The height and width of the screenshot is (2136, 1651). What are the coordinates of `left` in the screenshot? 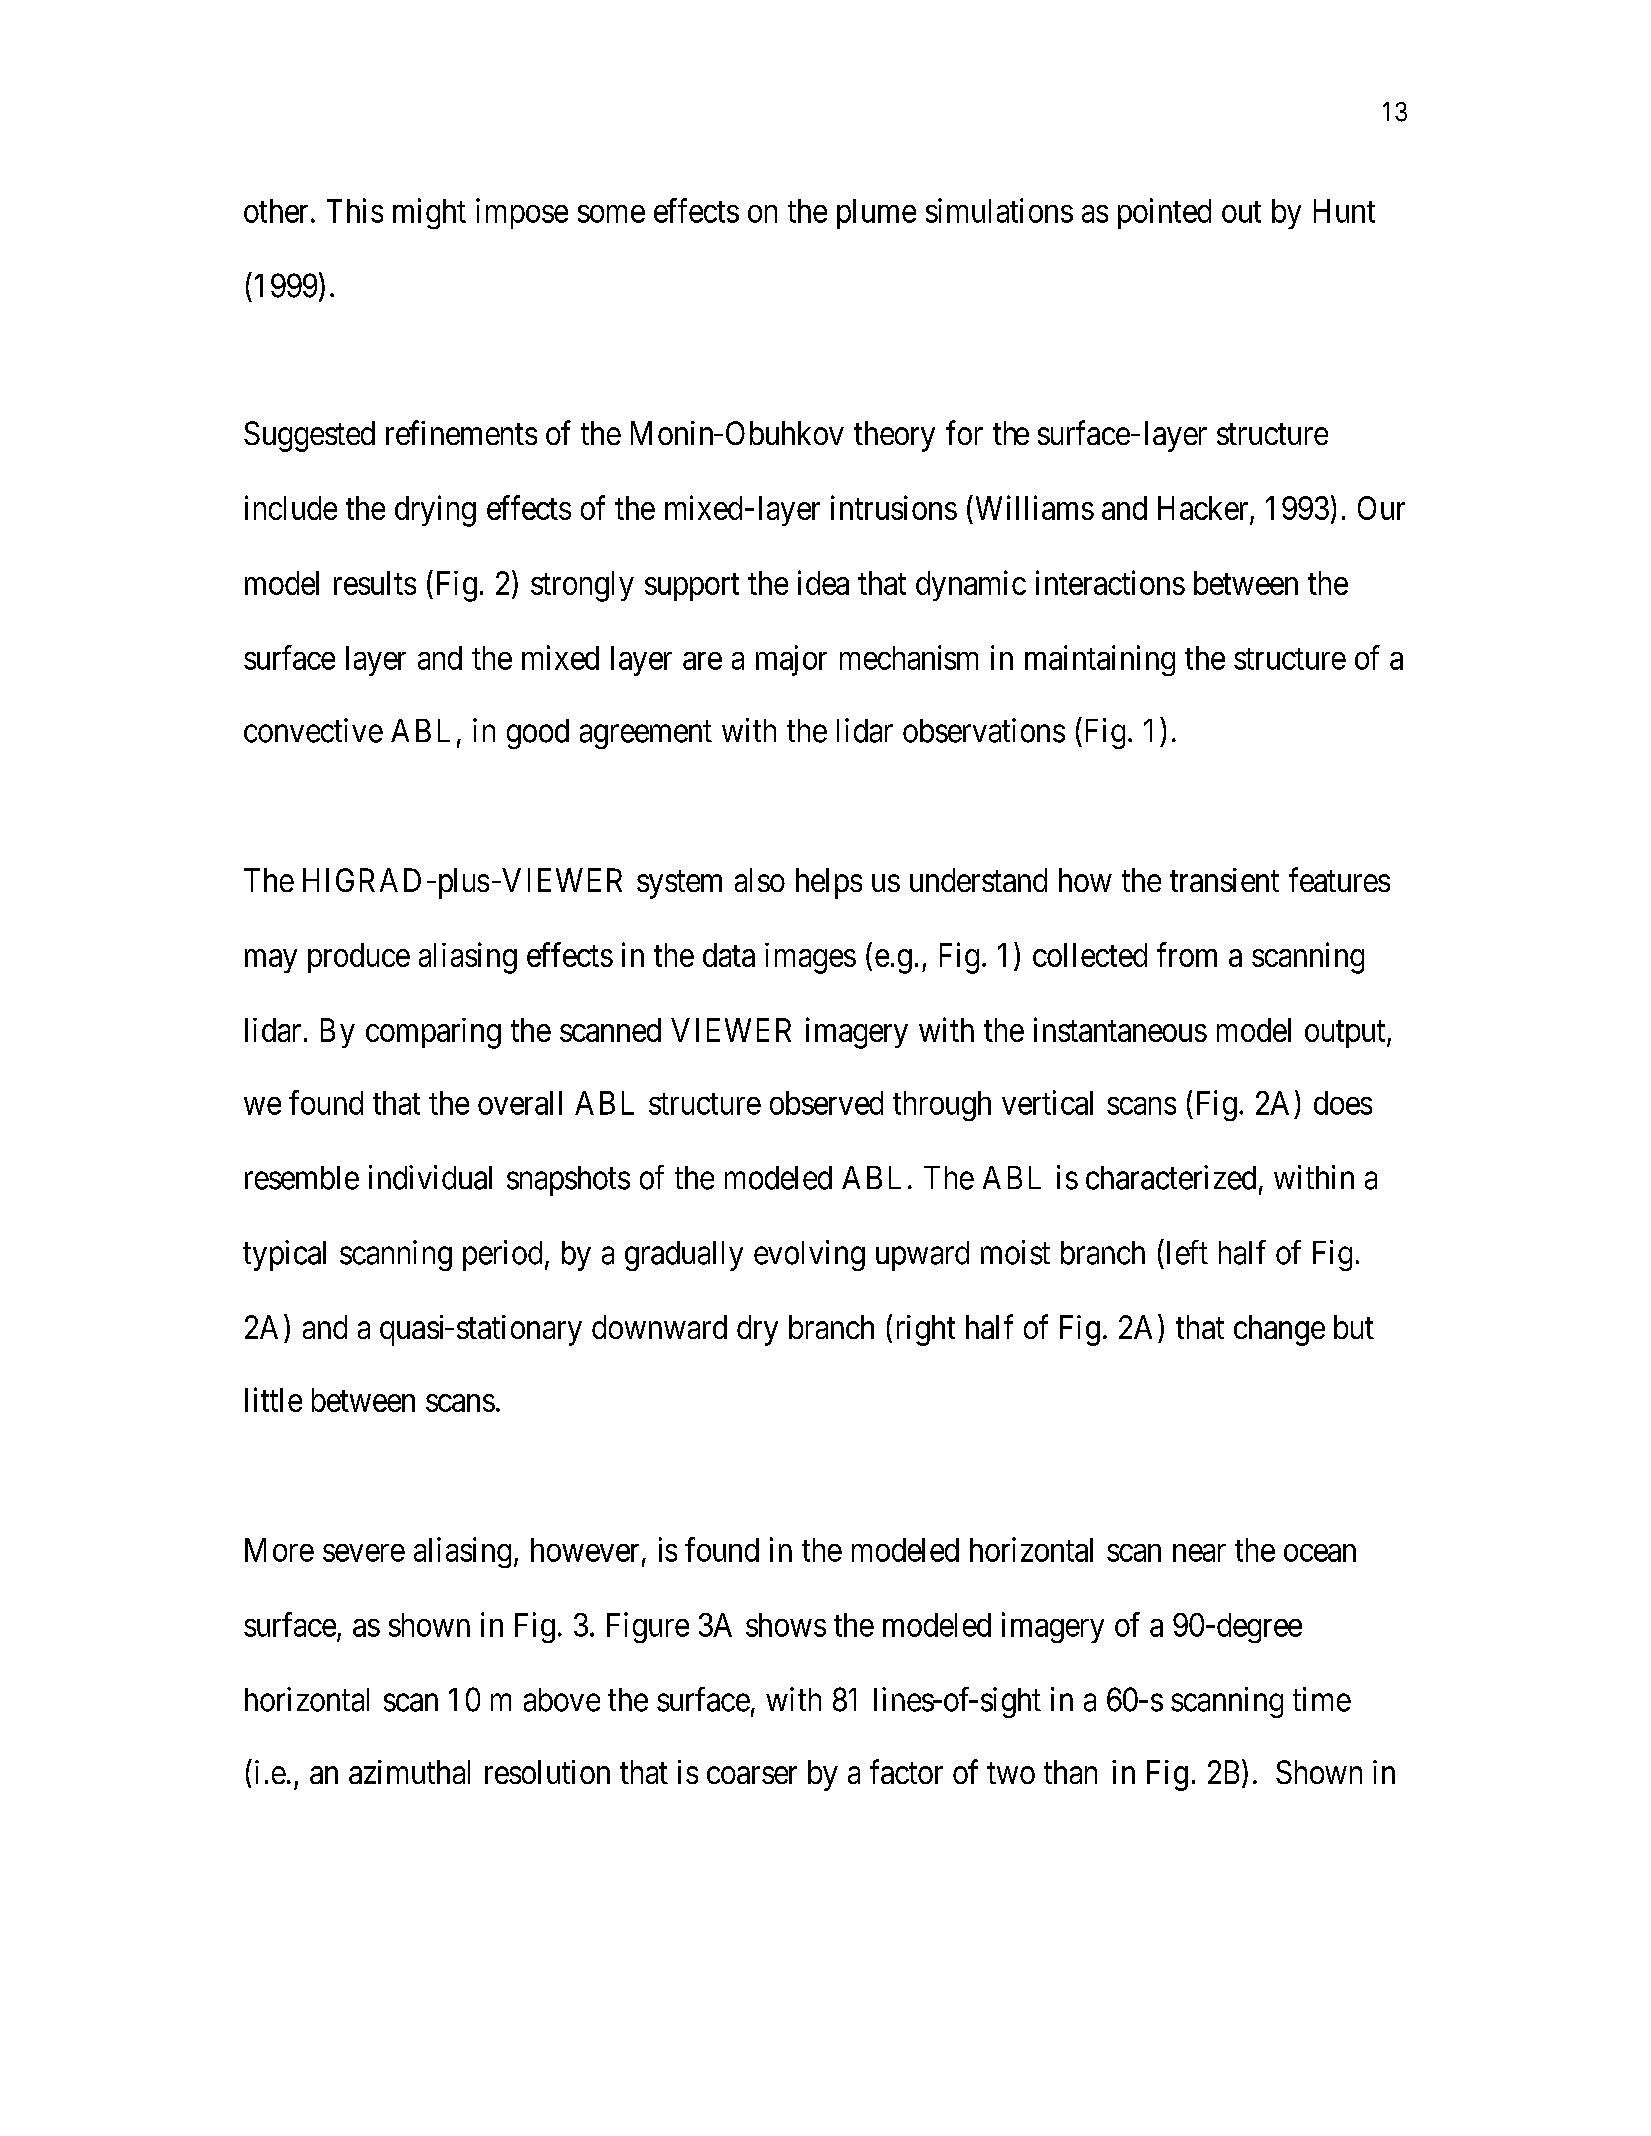 It's located at (1187, 1252).
